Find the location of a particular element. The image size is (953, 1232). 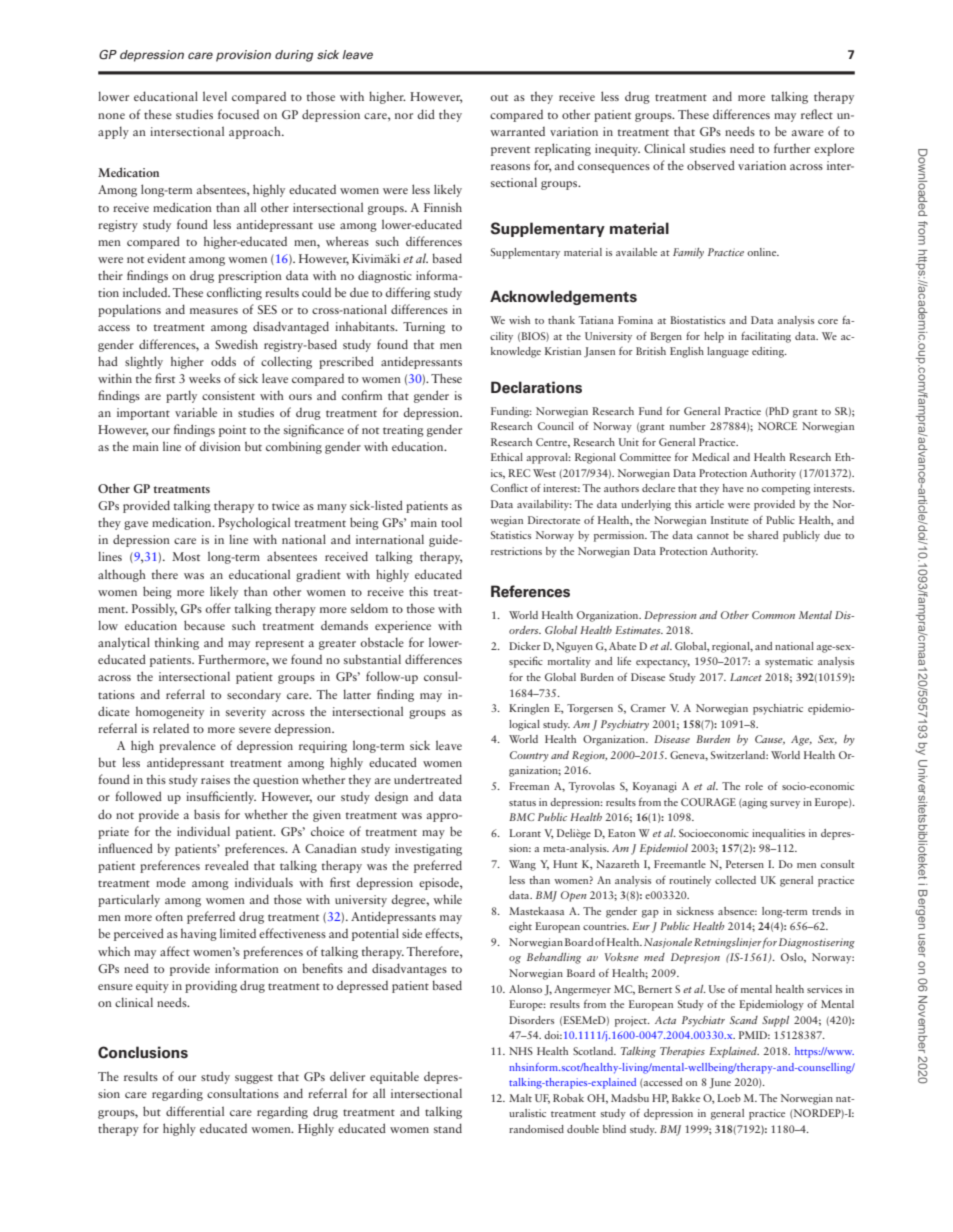

offer is located at coordinates (218, 608).
